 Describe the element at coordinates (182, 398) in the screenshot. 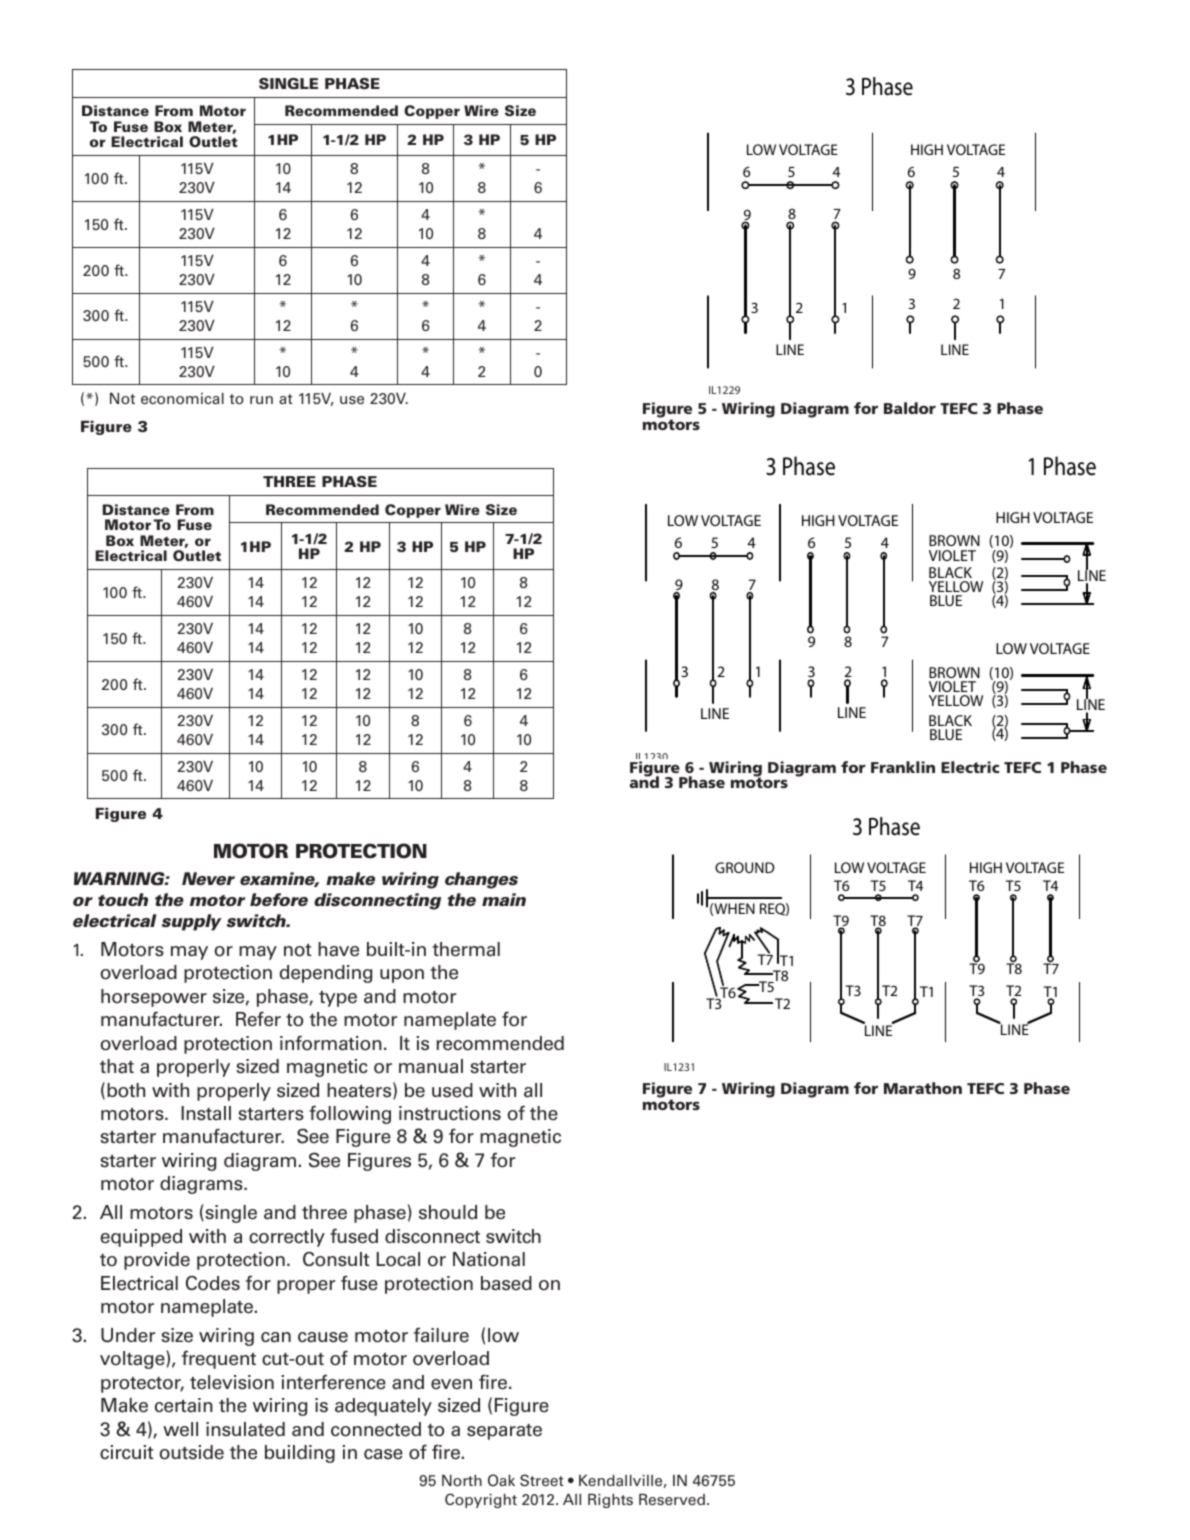

I see `economical` at that location.
